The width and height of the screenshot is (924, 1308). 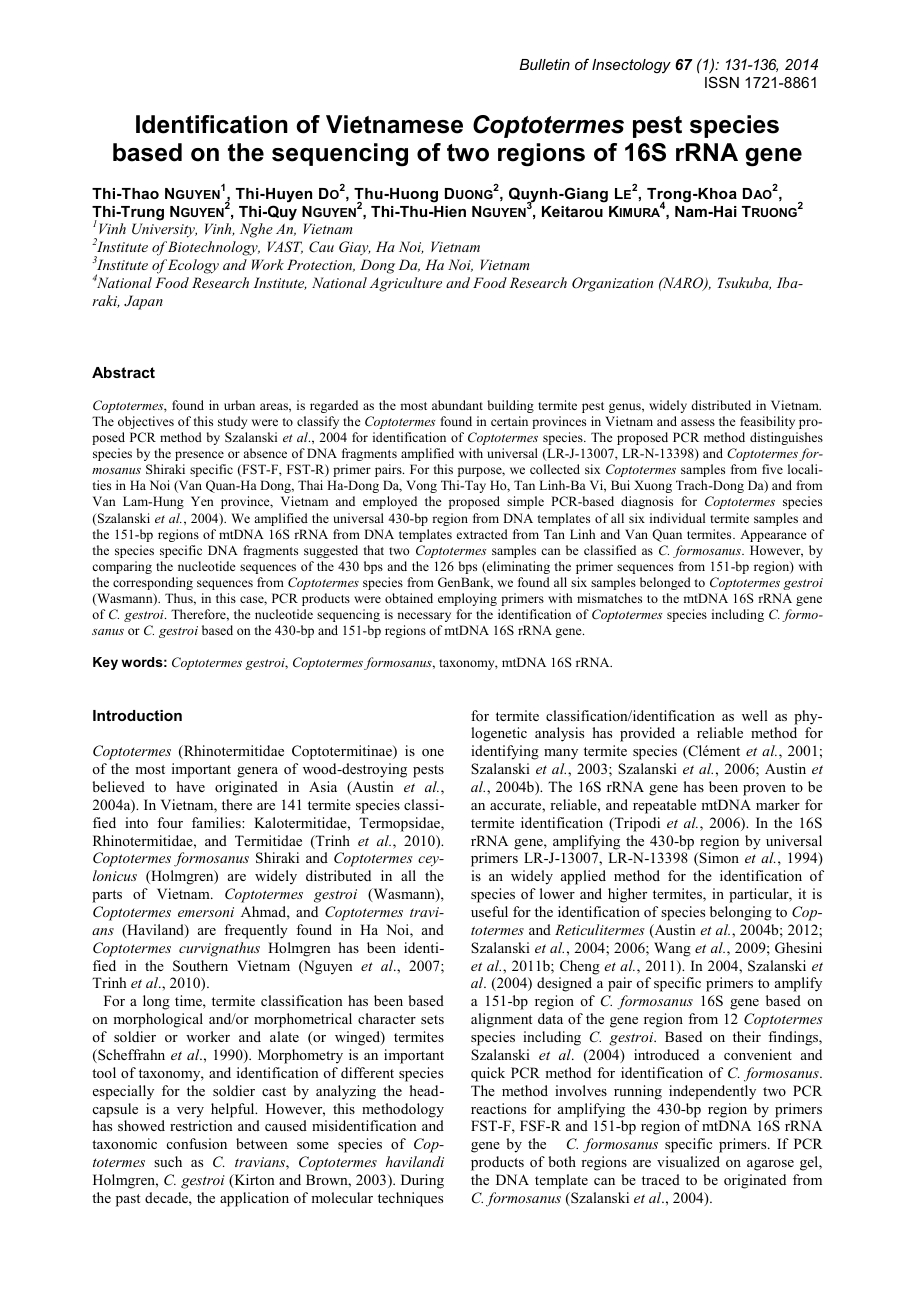 What do you see at coordinates (170, 822) in the screenshot?
I see `four` at bounding box center [170, 822].
